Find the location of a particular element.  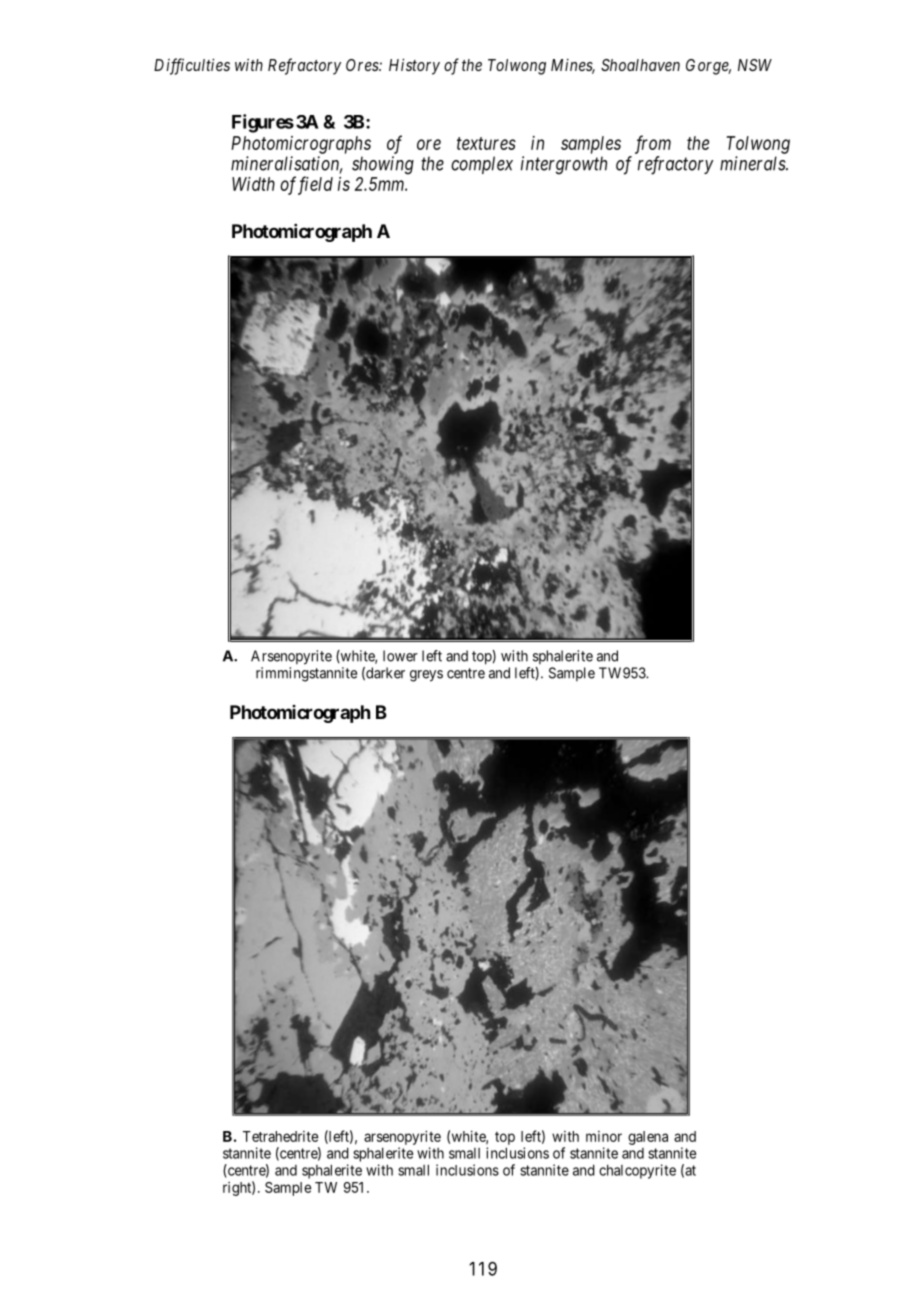

minor is located at coordinates (604, 1136).
